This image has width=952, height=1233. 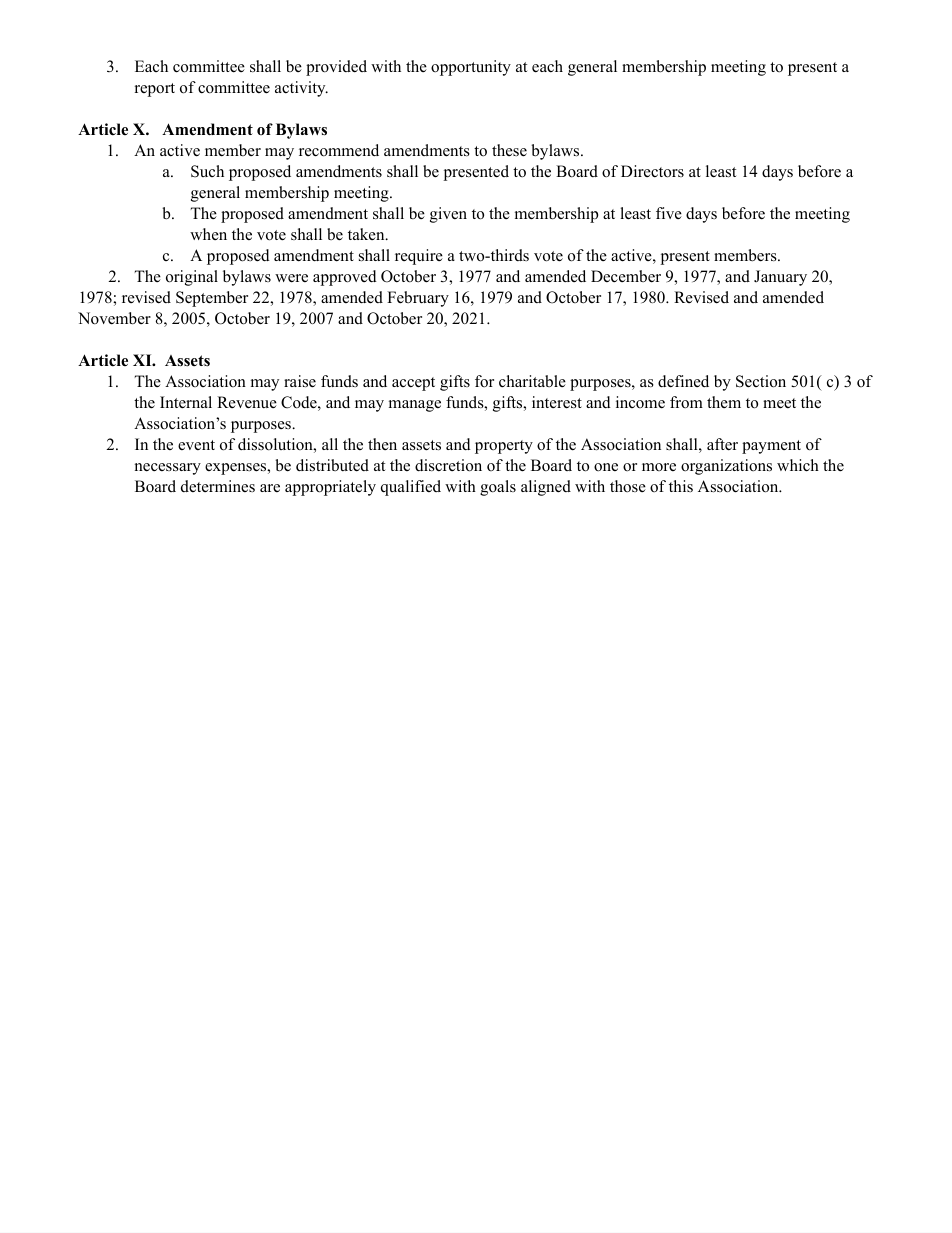 I want to click on original, so click(x=192, y=278).
